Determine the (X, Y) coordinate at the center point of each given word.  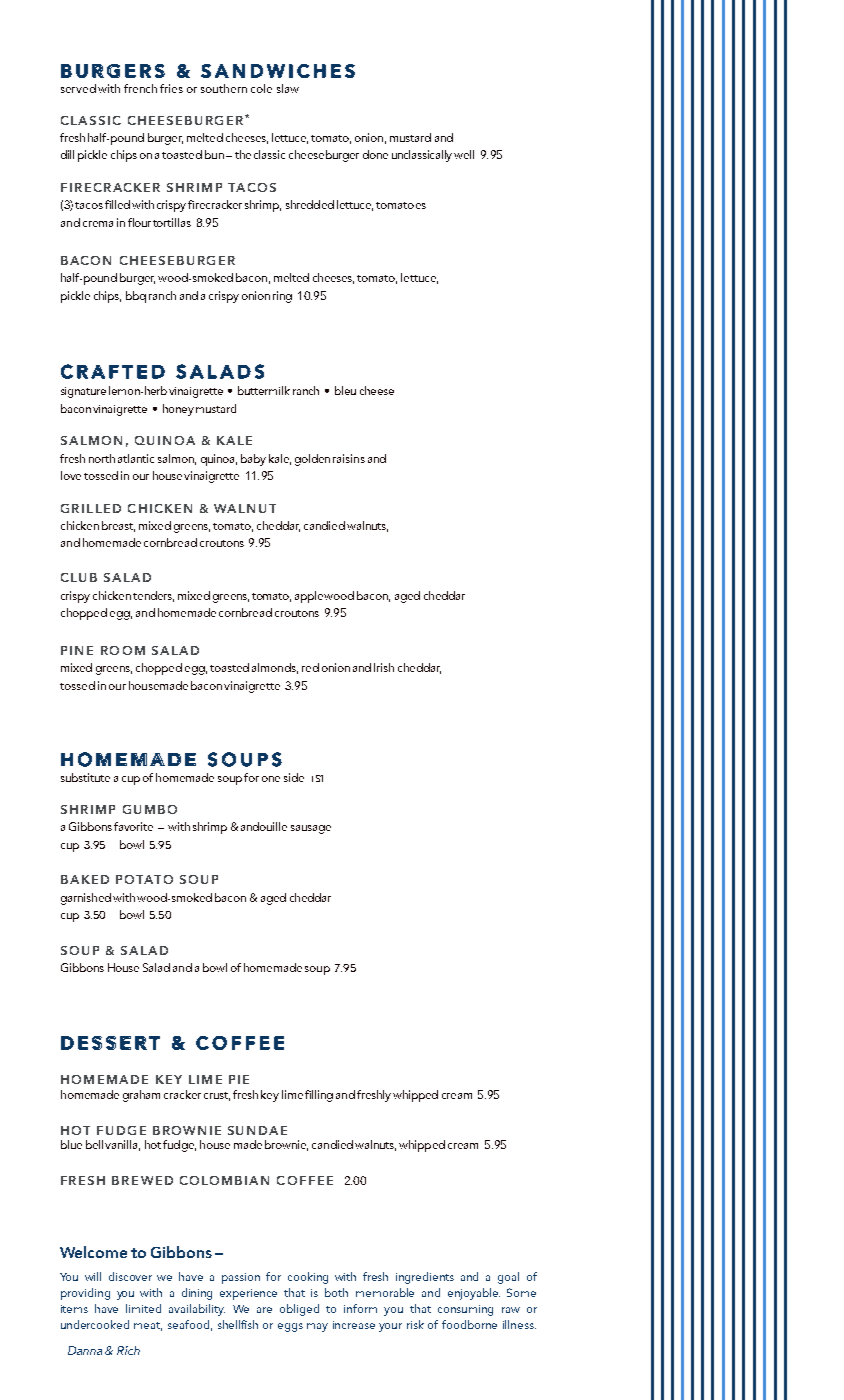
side (294, 777)
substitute (85, 777)
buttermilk (264, 390)
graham (141, 1096)
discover (130, 1276)
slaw (288, 88)
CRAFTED (113, 371)
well (464, 154)
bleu (345, 390)
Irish (384, 667)
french (140, 88)
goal (508, 1278)
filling (319, 1096)
